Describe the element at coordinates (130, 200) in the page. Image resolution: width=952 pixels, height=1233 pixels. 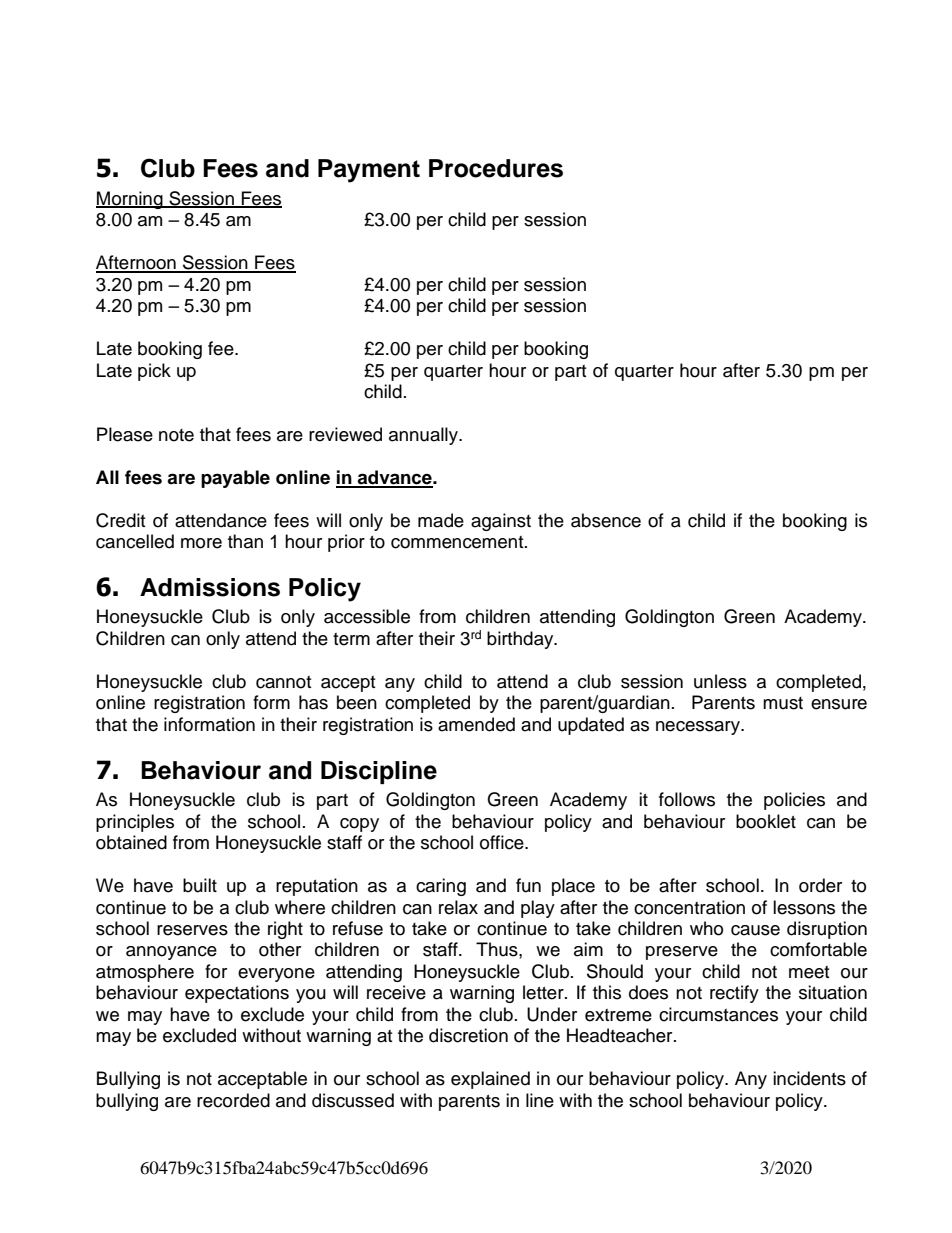
I see `Morning` at that location.
